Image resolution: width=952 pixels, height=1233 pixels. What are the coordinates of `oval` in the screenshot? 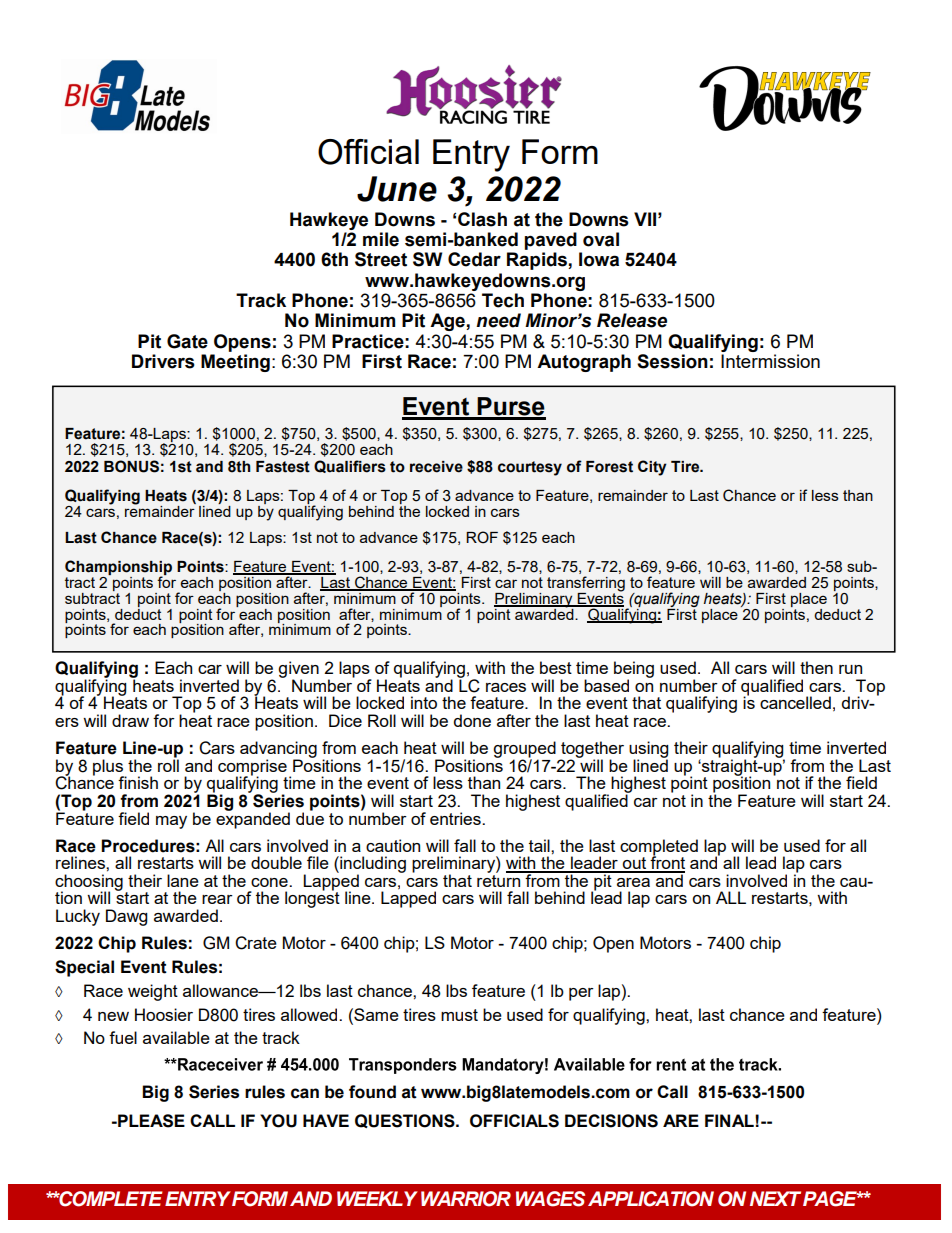 It's located at (601, 239).
